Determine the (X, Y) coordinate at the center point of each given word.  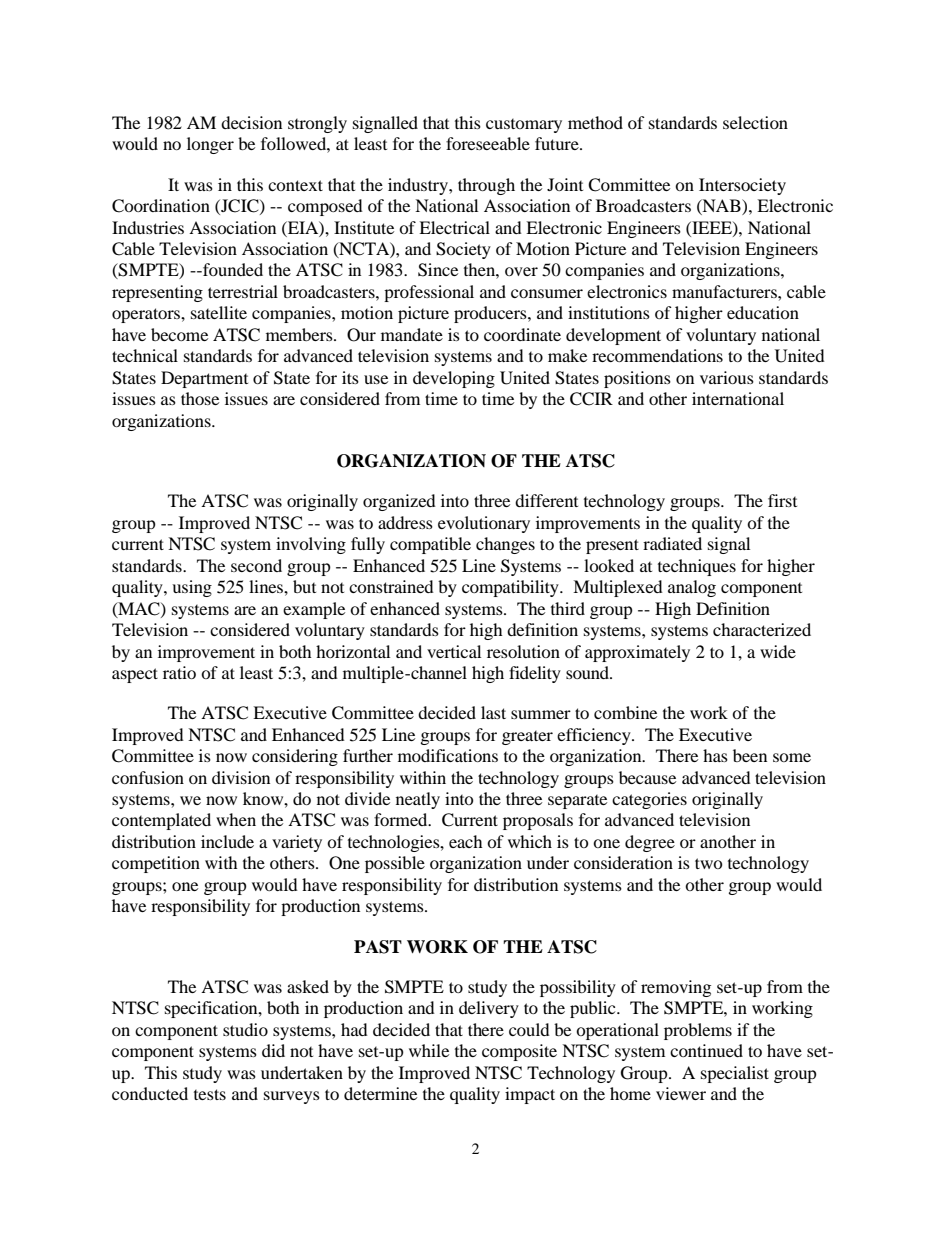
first (782, 500)
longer (210, 145)
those (200, 398)
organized (399, 502)
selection (755, 122)
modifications (448, 755)
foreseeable (488, 143)
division (241, 777)
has (715, 755)
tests (210, 1094)
